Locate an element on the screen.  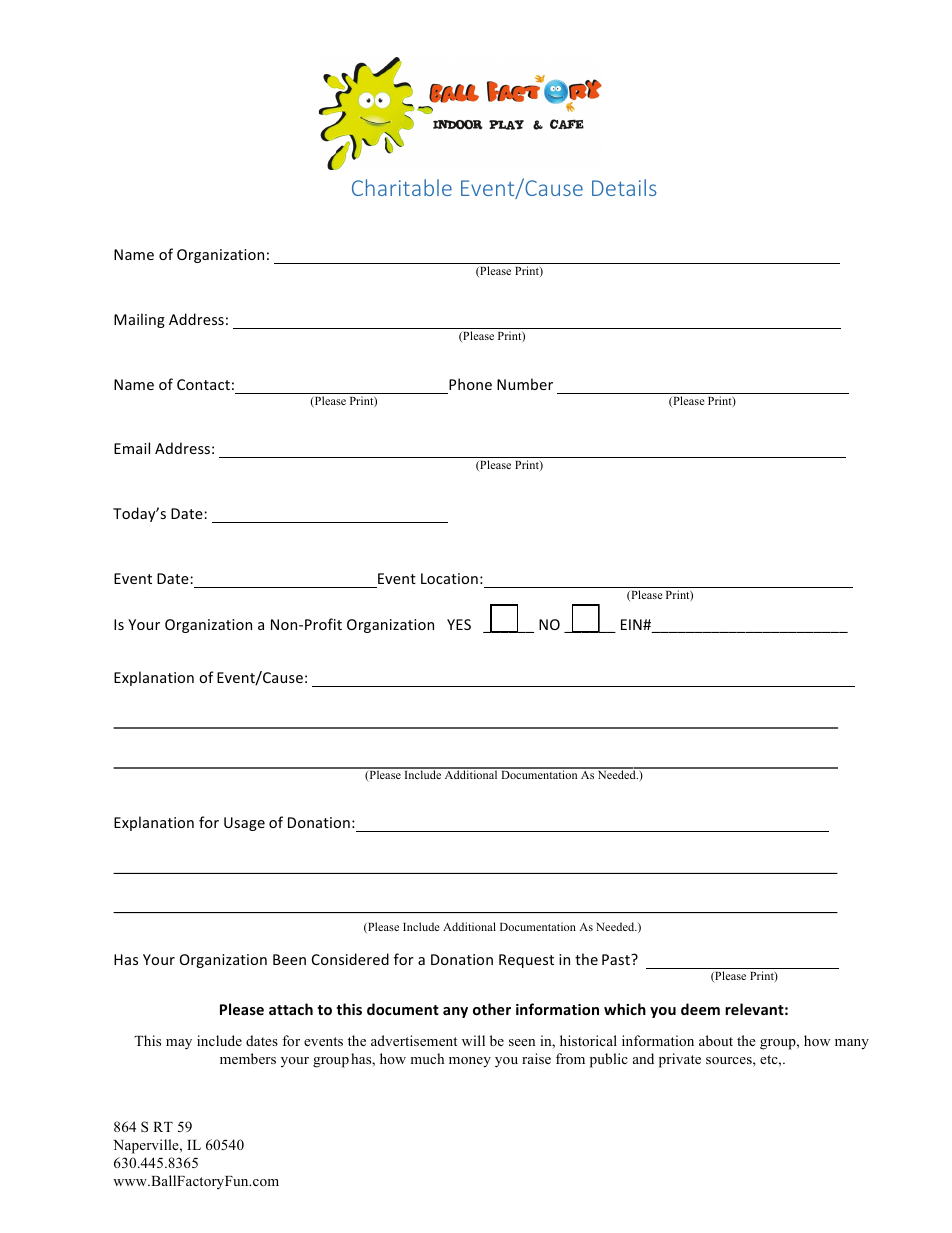
YES is located at coordinates (459, 624).
